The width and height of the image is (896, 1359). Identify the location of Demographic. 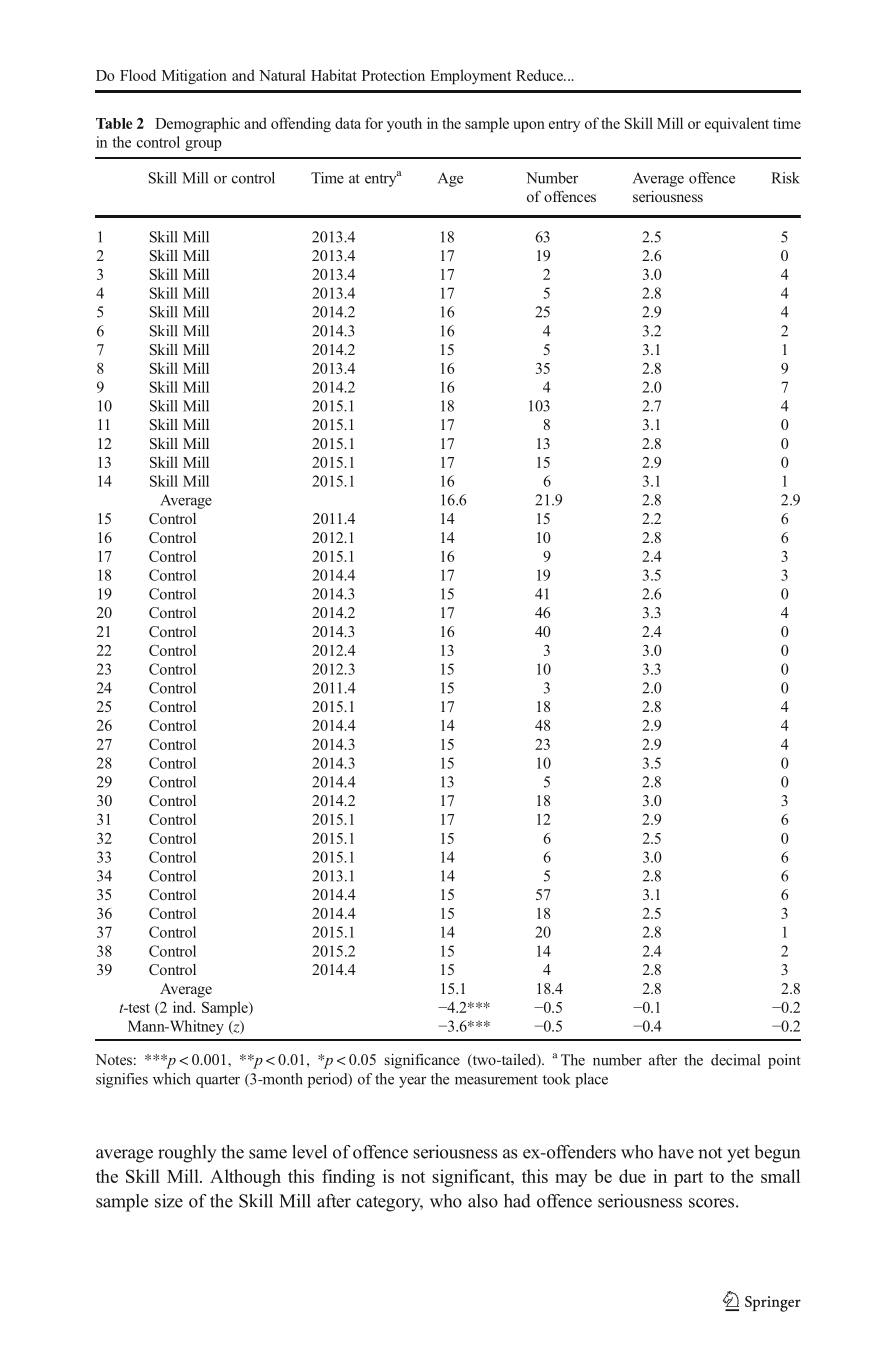
(197, 125).
